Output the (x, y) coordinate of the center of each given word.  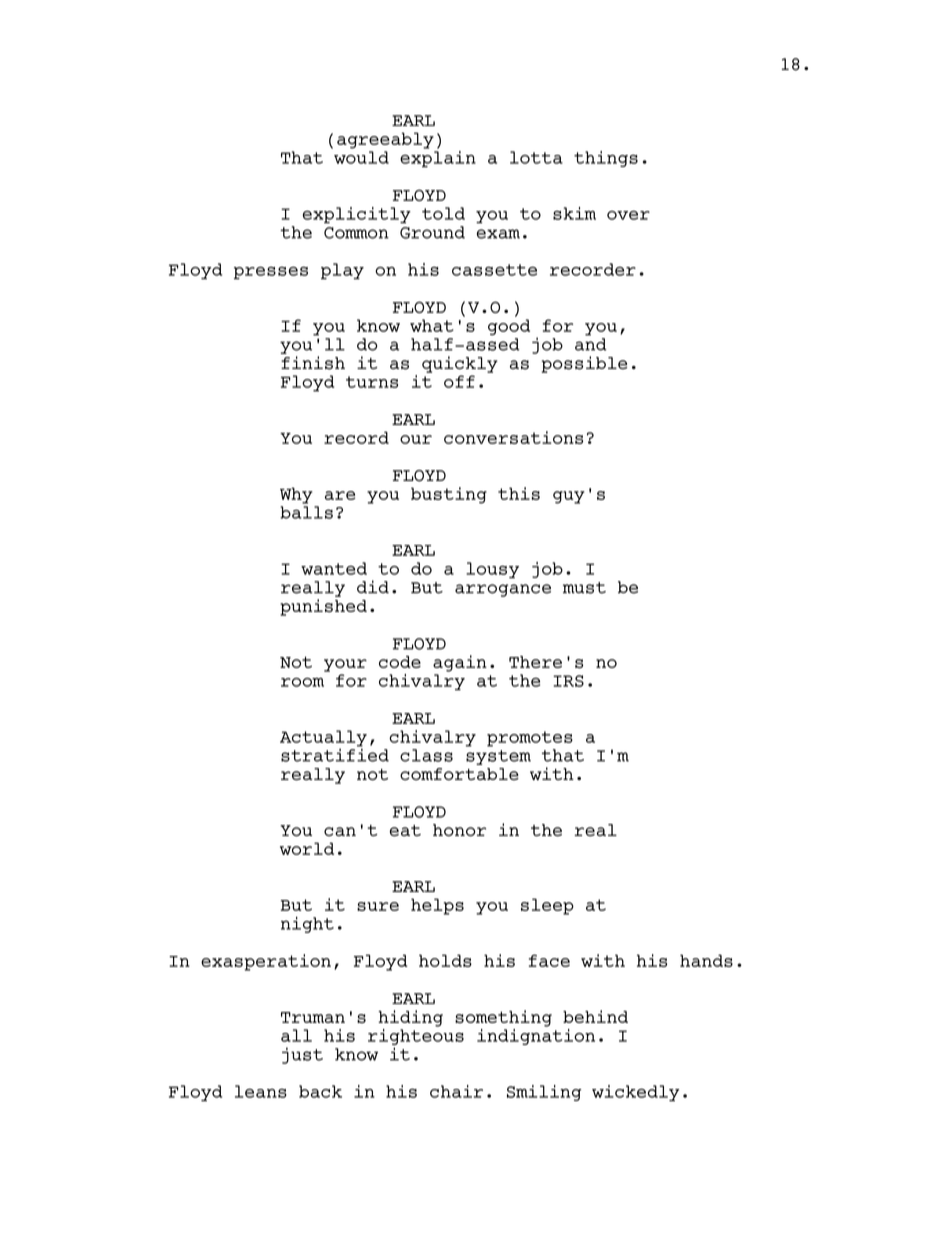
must (584, 588)
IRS (568, 681)
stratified (335, 754)
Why (296, 495)
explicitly (357, 215)
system (498, 757)
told (443, 213)
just (302, 1055)
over (628, 215)
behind (595, 1016)
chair (456, 1091)
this (519, 493)
